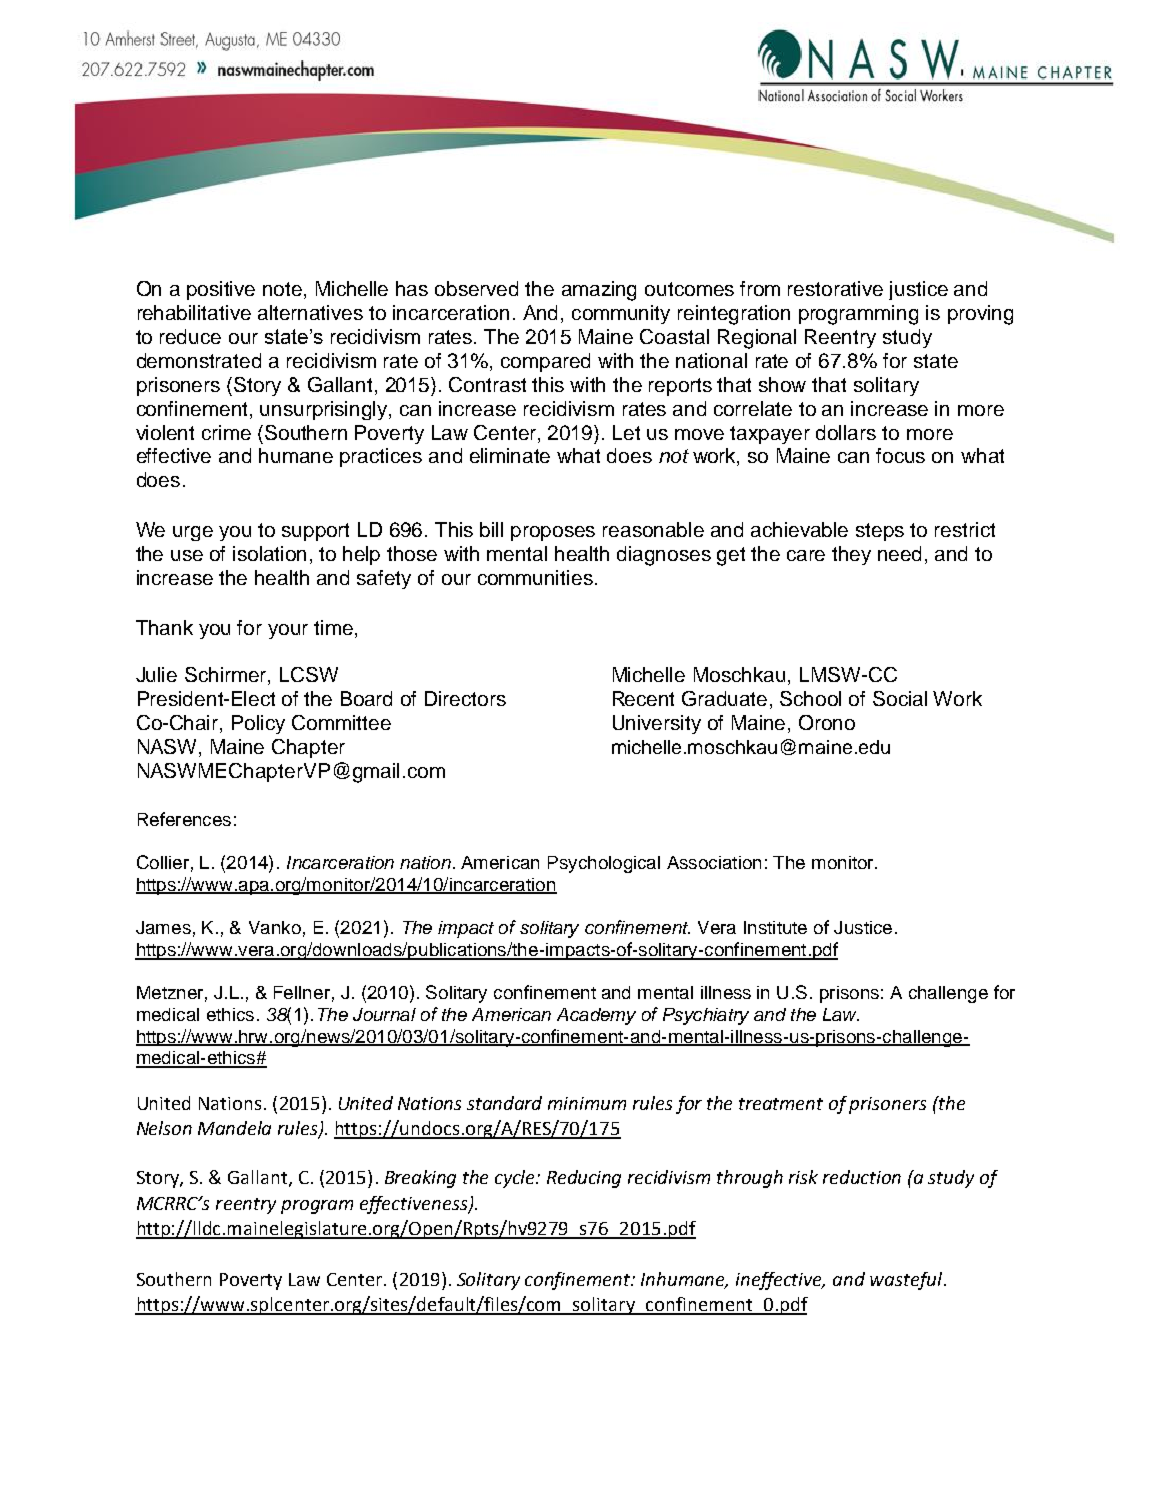 The height and width of the screenshot is (1493, 1153). Describe the element at coordinates (775, 927) in the screenshot. I see `Institute` at that location.
